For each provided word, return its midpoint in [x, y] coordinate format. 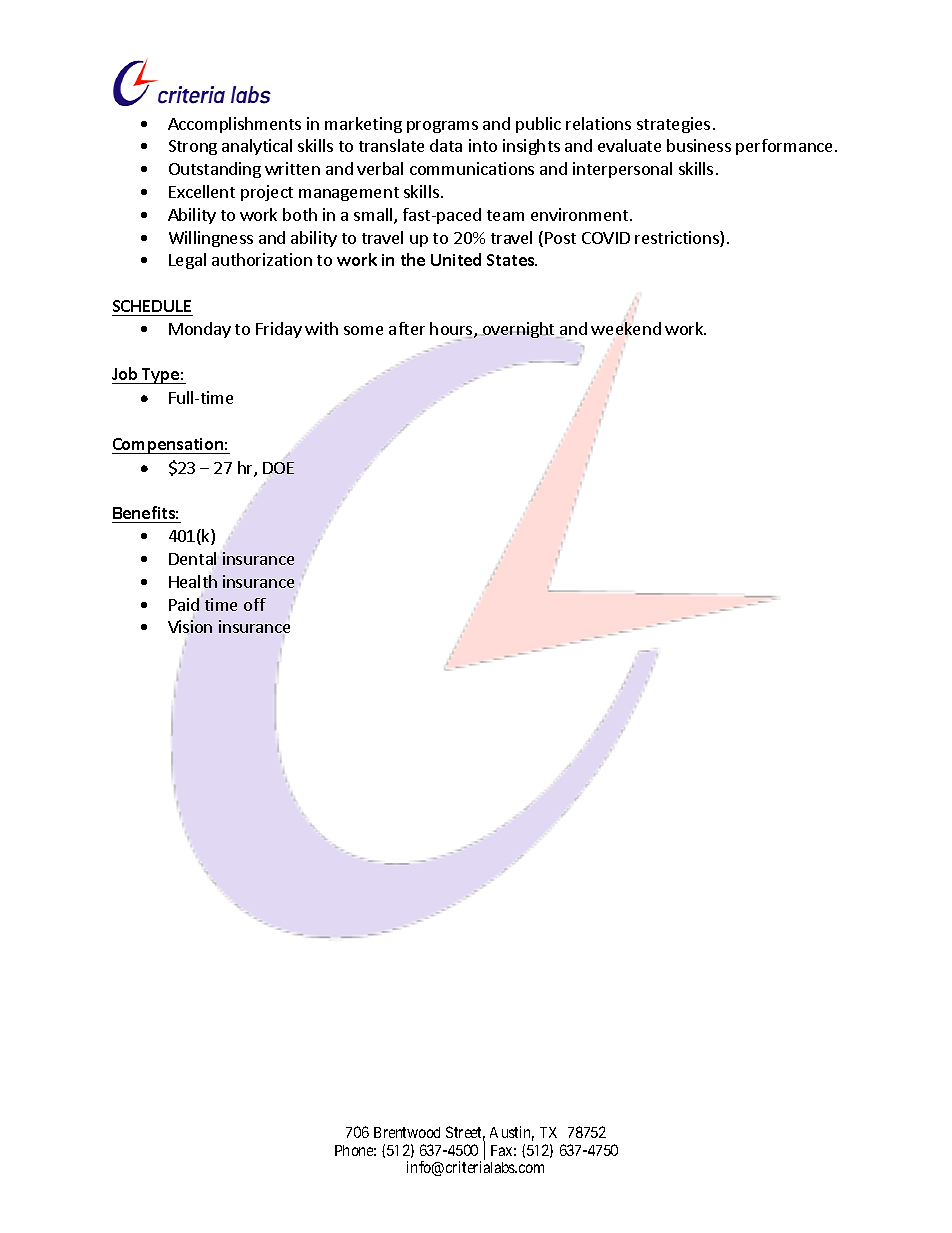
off [255, 604]
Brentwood [407, 1132]
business [699, 145]
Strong [193, 147]
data [446, 145]
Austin [512, 1133]
